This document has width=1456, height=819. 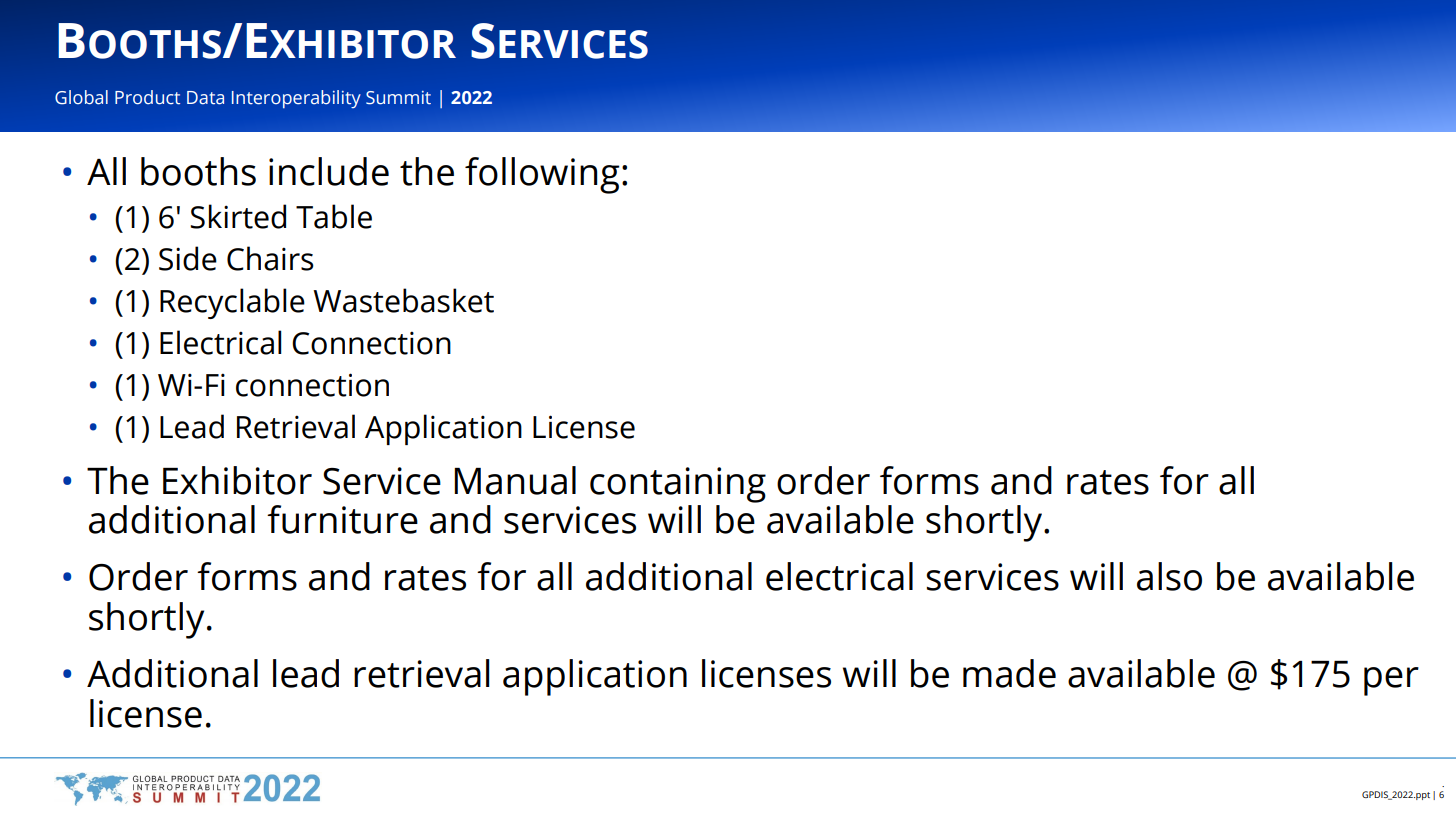 What do you see at coordinates (342, 519) in the document?
I see `furniture` at bounding box center [342, 519].
